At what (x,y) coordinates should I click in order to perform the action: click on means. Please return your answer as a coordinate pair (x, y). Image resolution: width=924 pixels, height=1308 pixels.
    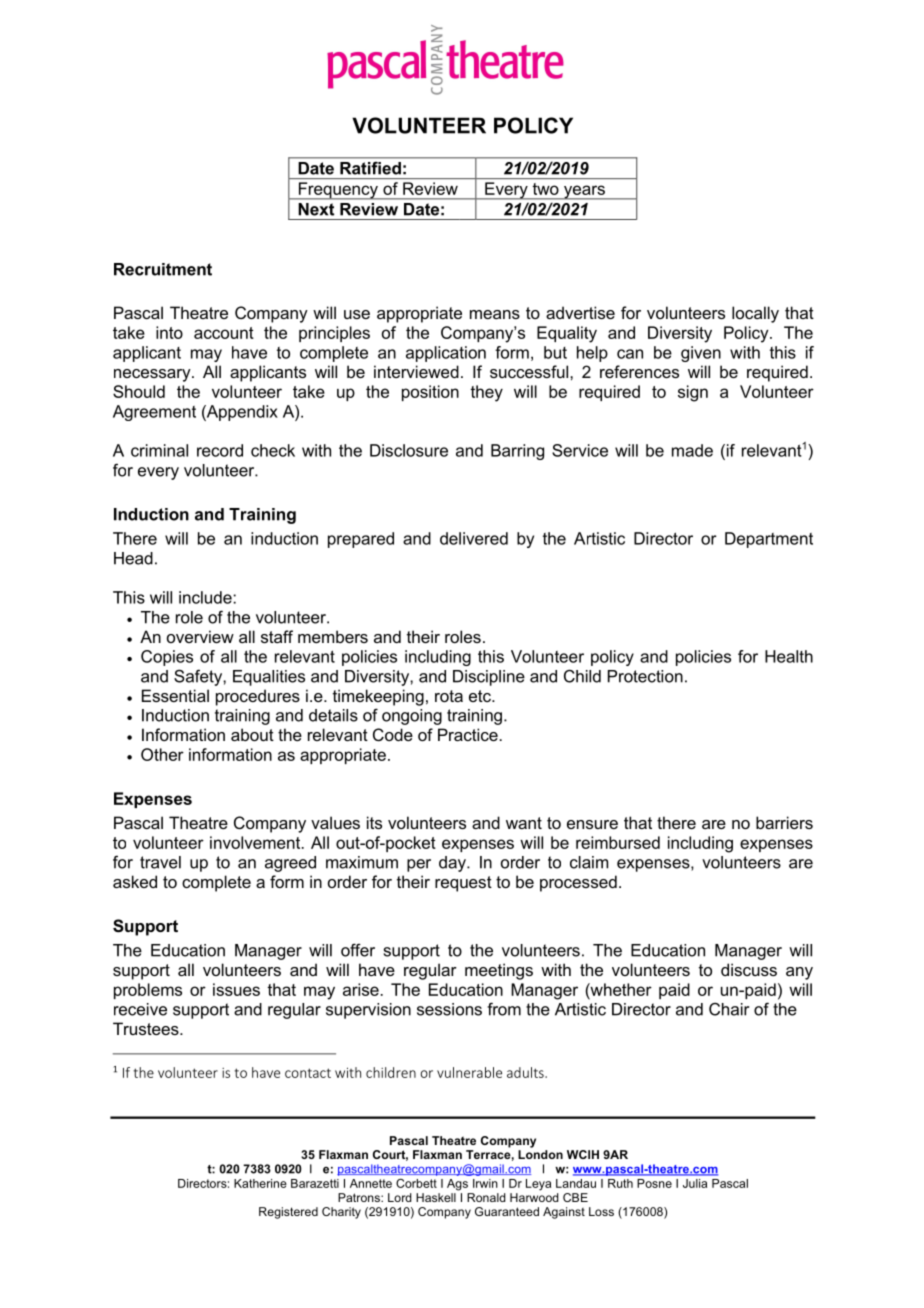
    Looking at the image, I should click on (495, 314).
